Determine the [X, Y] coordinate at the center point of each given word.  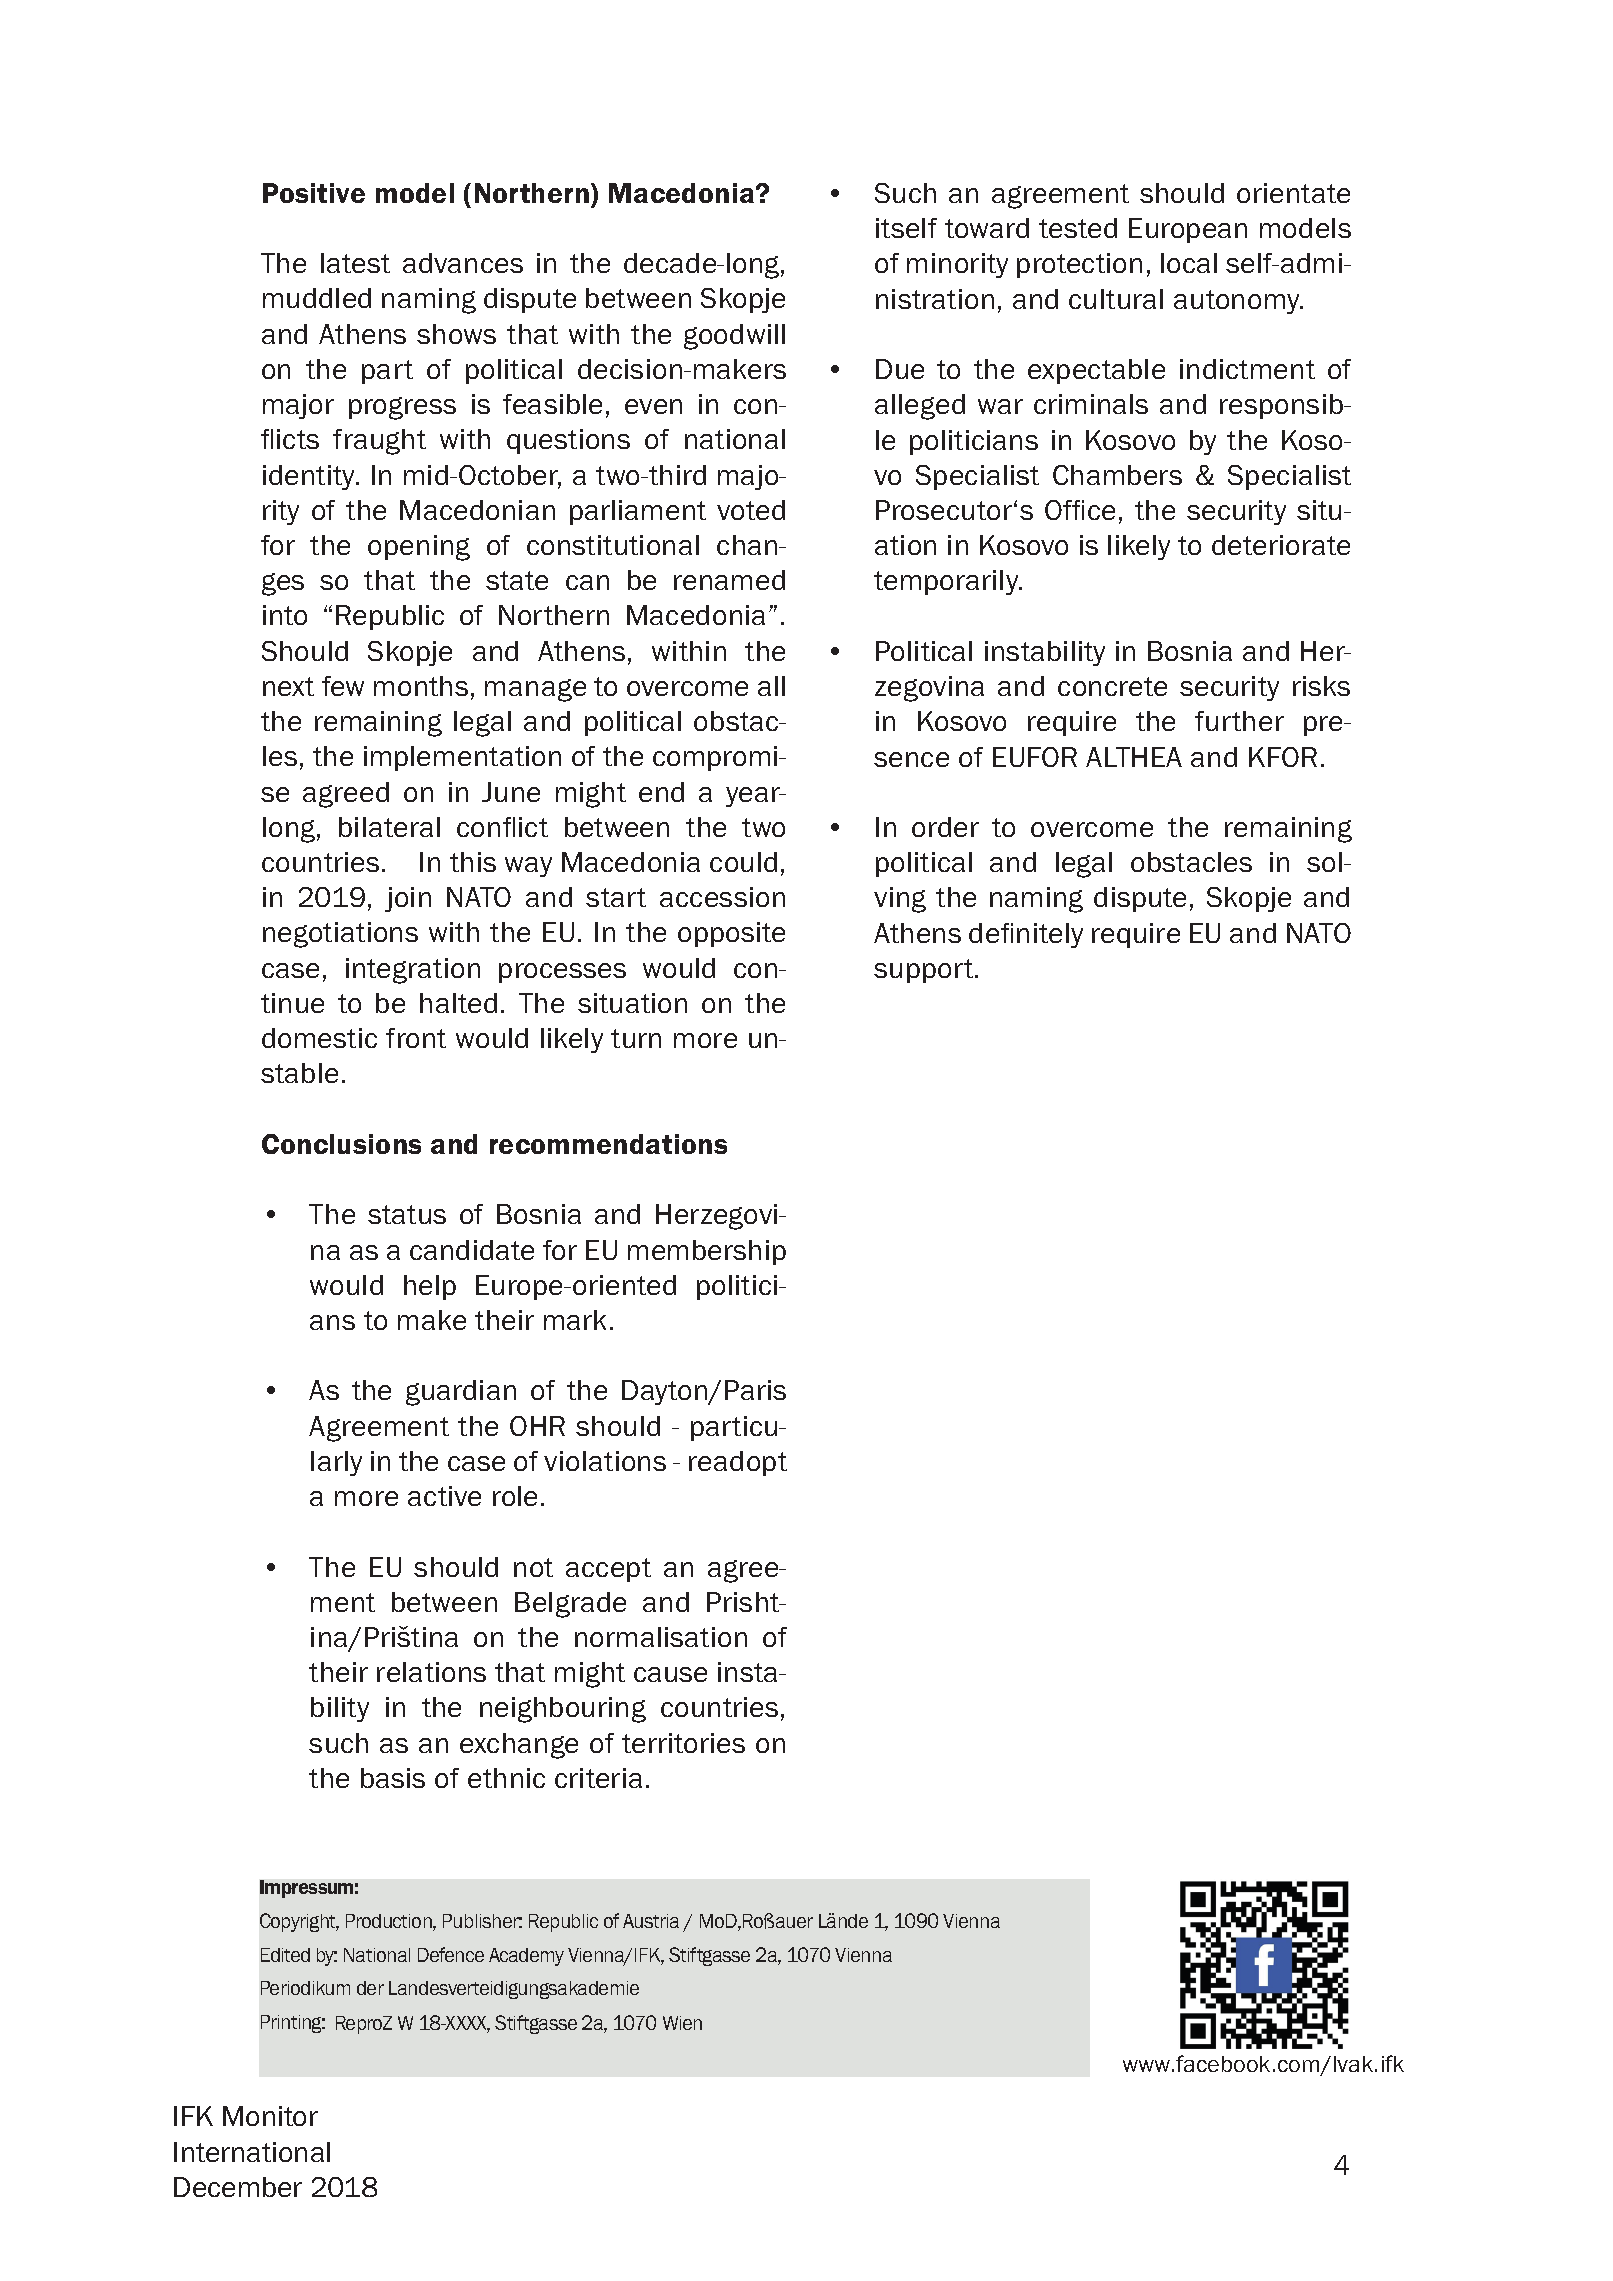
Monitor [270, 2116]
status [407, 1214]
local [1189, 263]
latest [355, 263]
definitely [1026, 935]
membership [707, 1252]
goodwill [734, 337]
